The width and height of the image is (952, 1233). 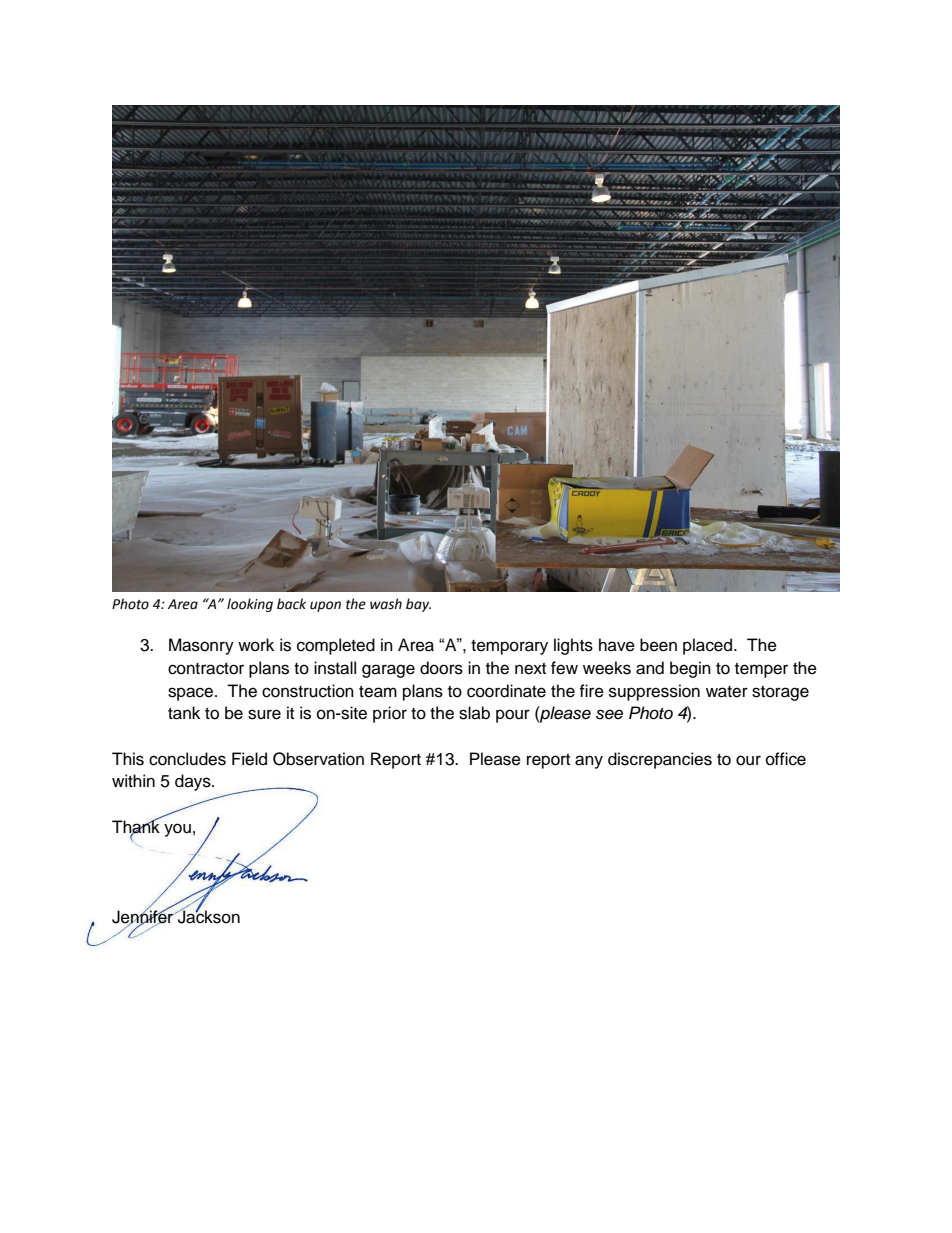 I want to click on you, so click(x=177, y=830).
